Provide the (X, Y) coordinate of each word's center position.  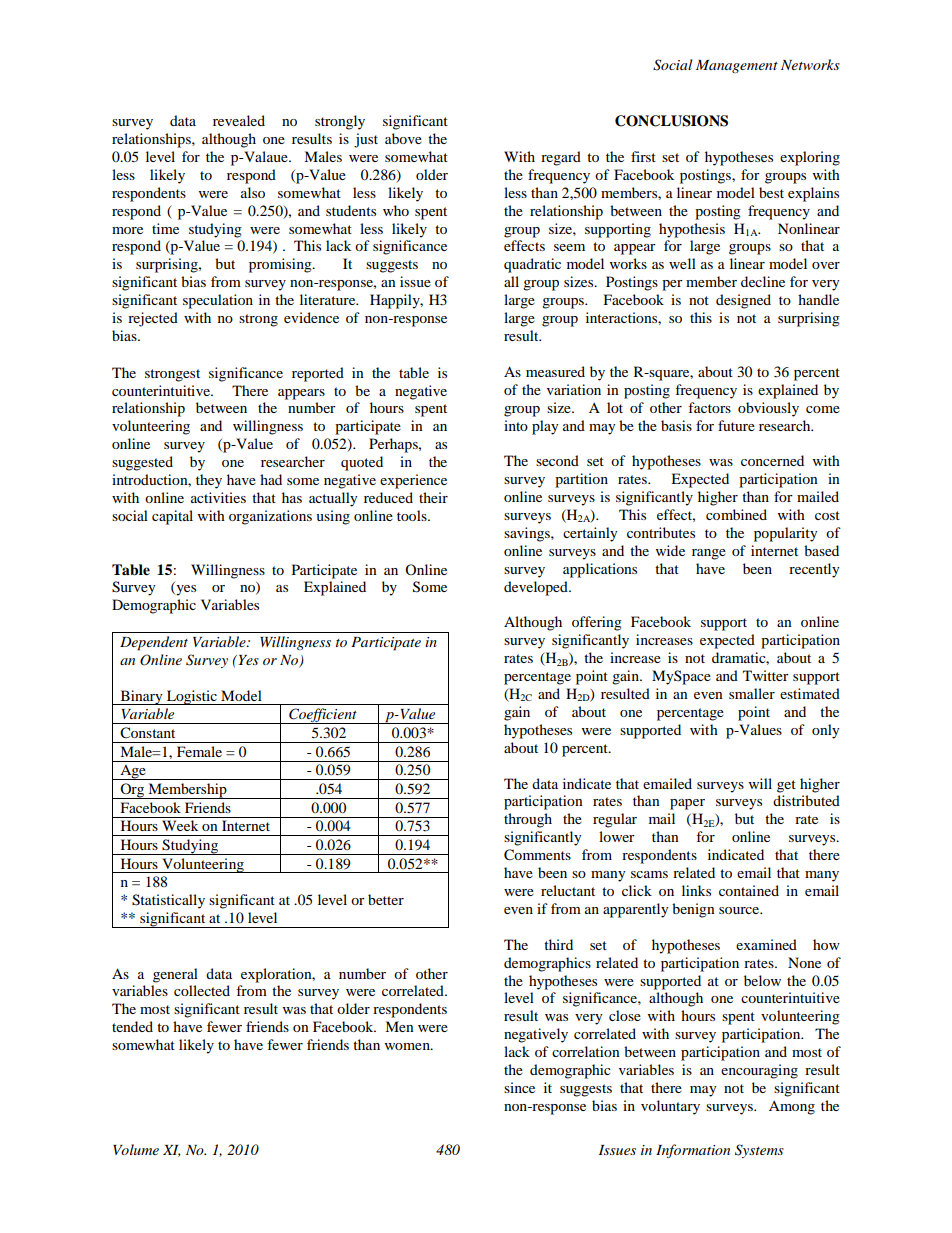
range (709, 554)
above (403, 138)
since (519, 1087)
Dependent (154, 643)
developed (537, 588)
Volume (136, 1149)
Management (737, 66)
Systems (759, 1151)
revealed (239, 120)
